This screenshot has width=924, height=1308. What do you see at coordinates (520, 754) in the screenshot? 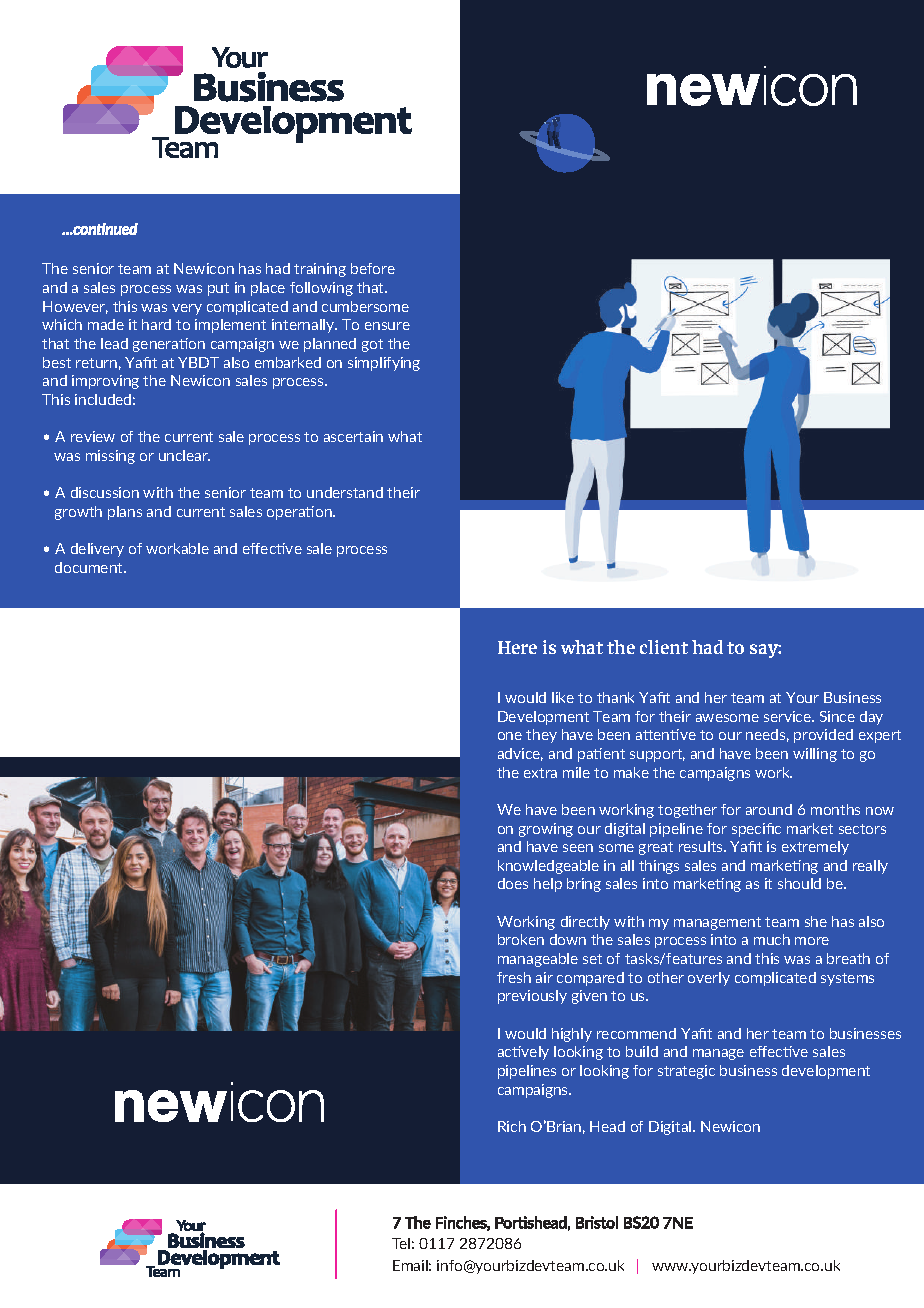
I see `advice` at bounding box center [520, 754].
